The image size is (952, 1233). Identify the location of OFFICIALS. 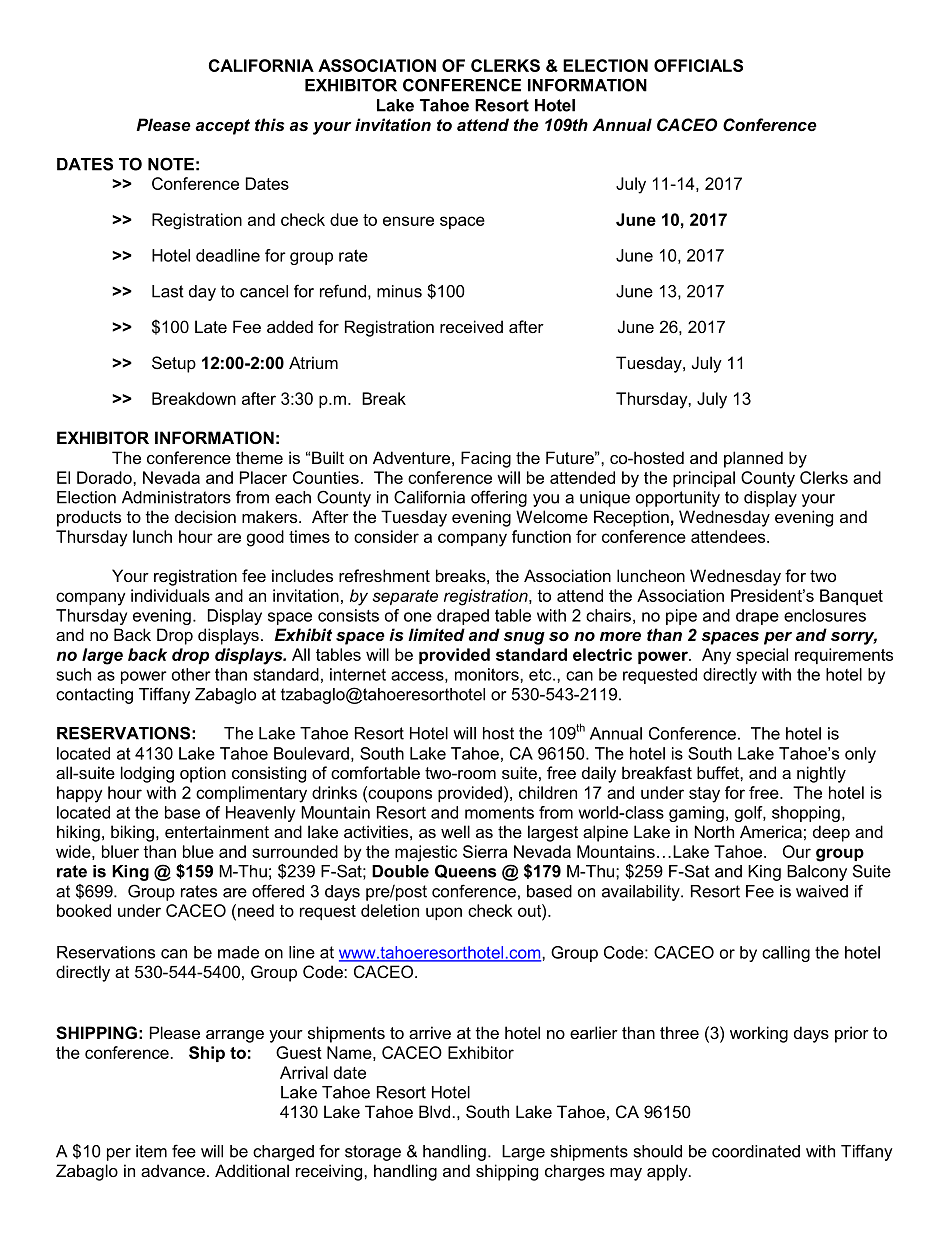
(698, 65).
